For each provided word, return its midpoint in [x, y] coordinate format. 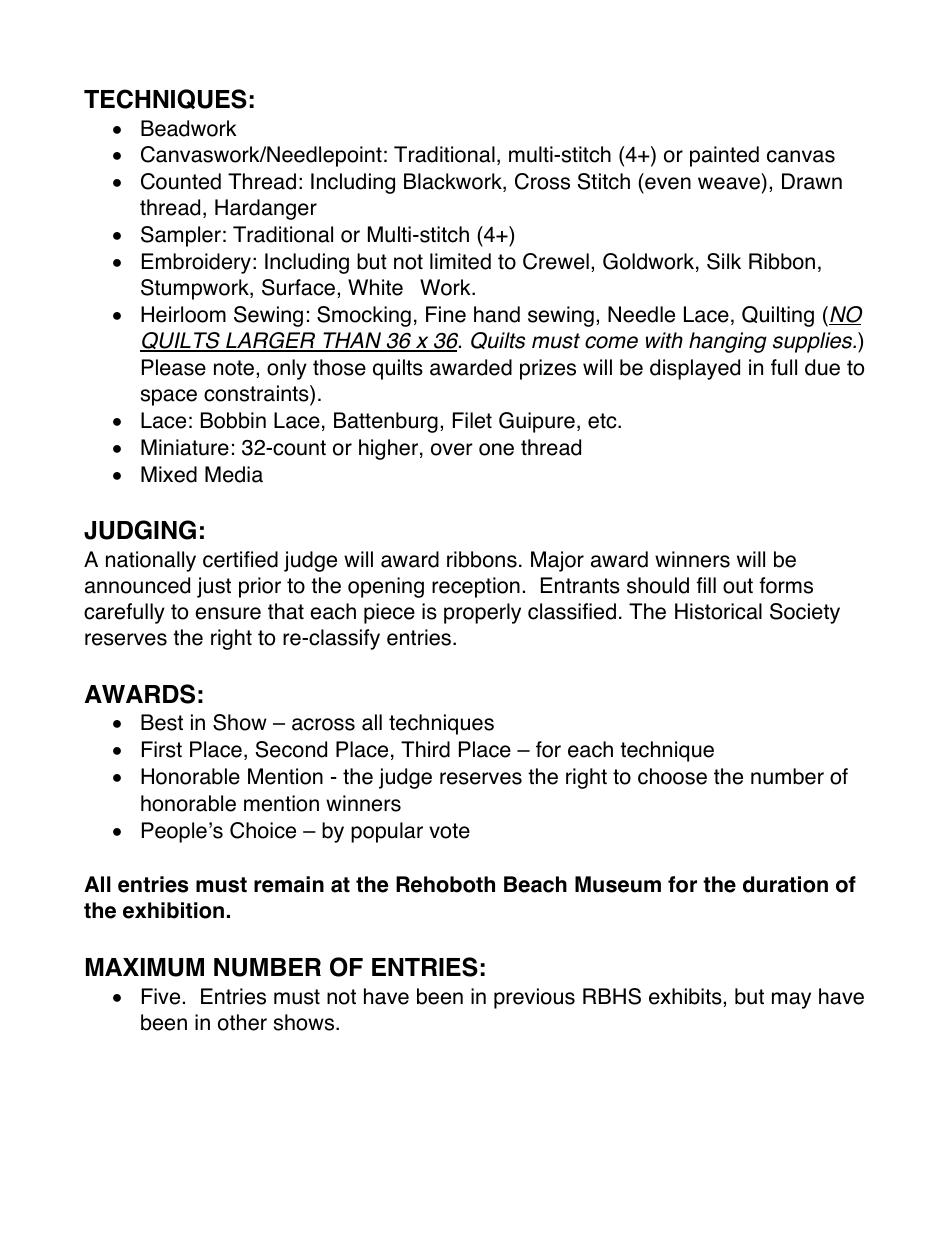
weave [729, 183]
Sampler [181, 236]
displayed [695, 369]
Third [425, 749]
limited [460, 261]
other [242, 1022]
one [496, 449]
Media [234, 474]
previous [534, 998]
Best [162, 722]
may [791, 1000]
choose [672, 776]
